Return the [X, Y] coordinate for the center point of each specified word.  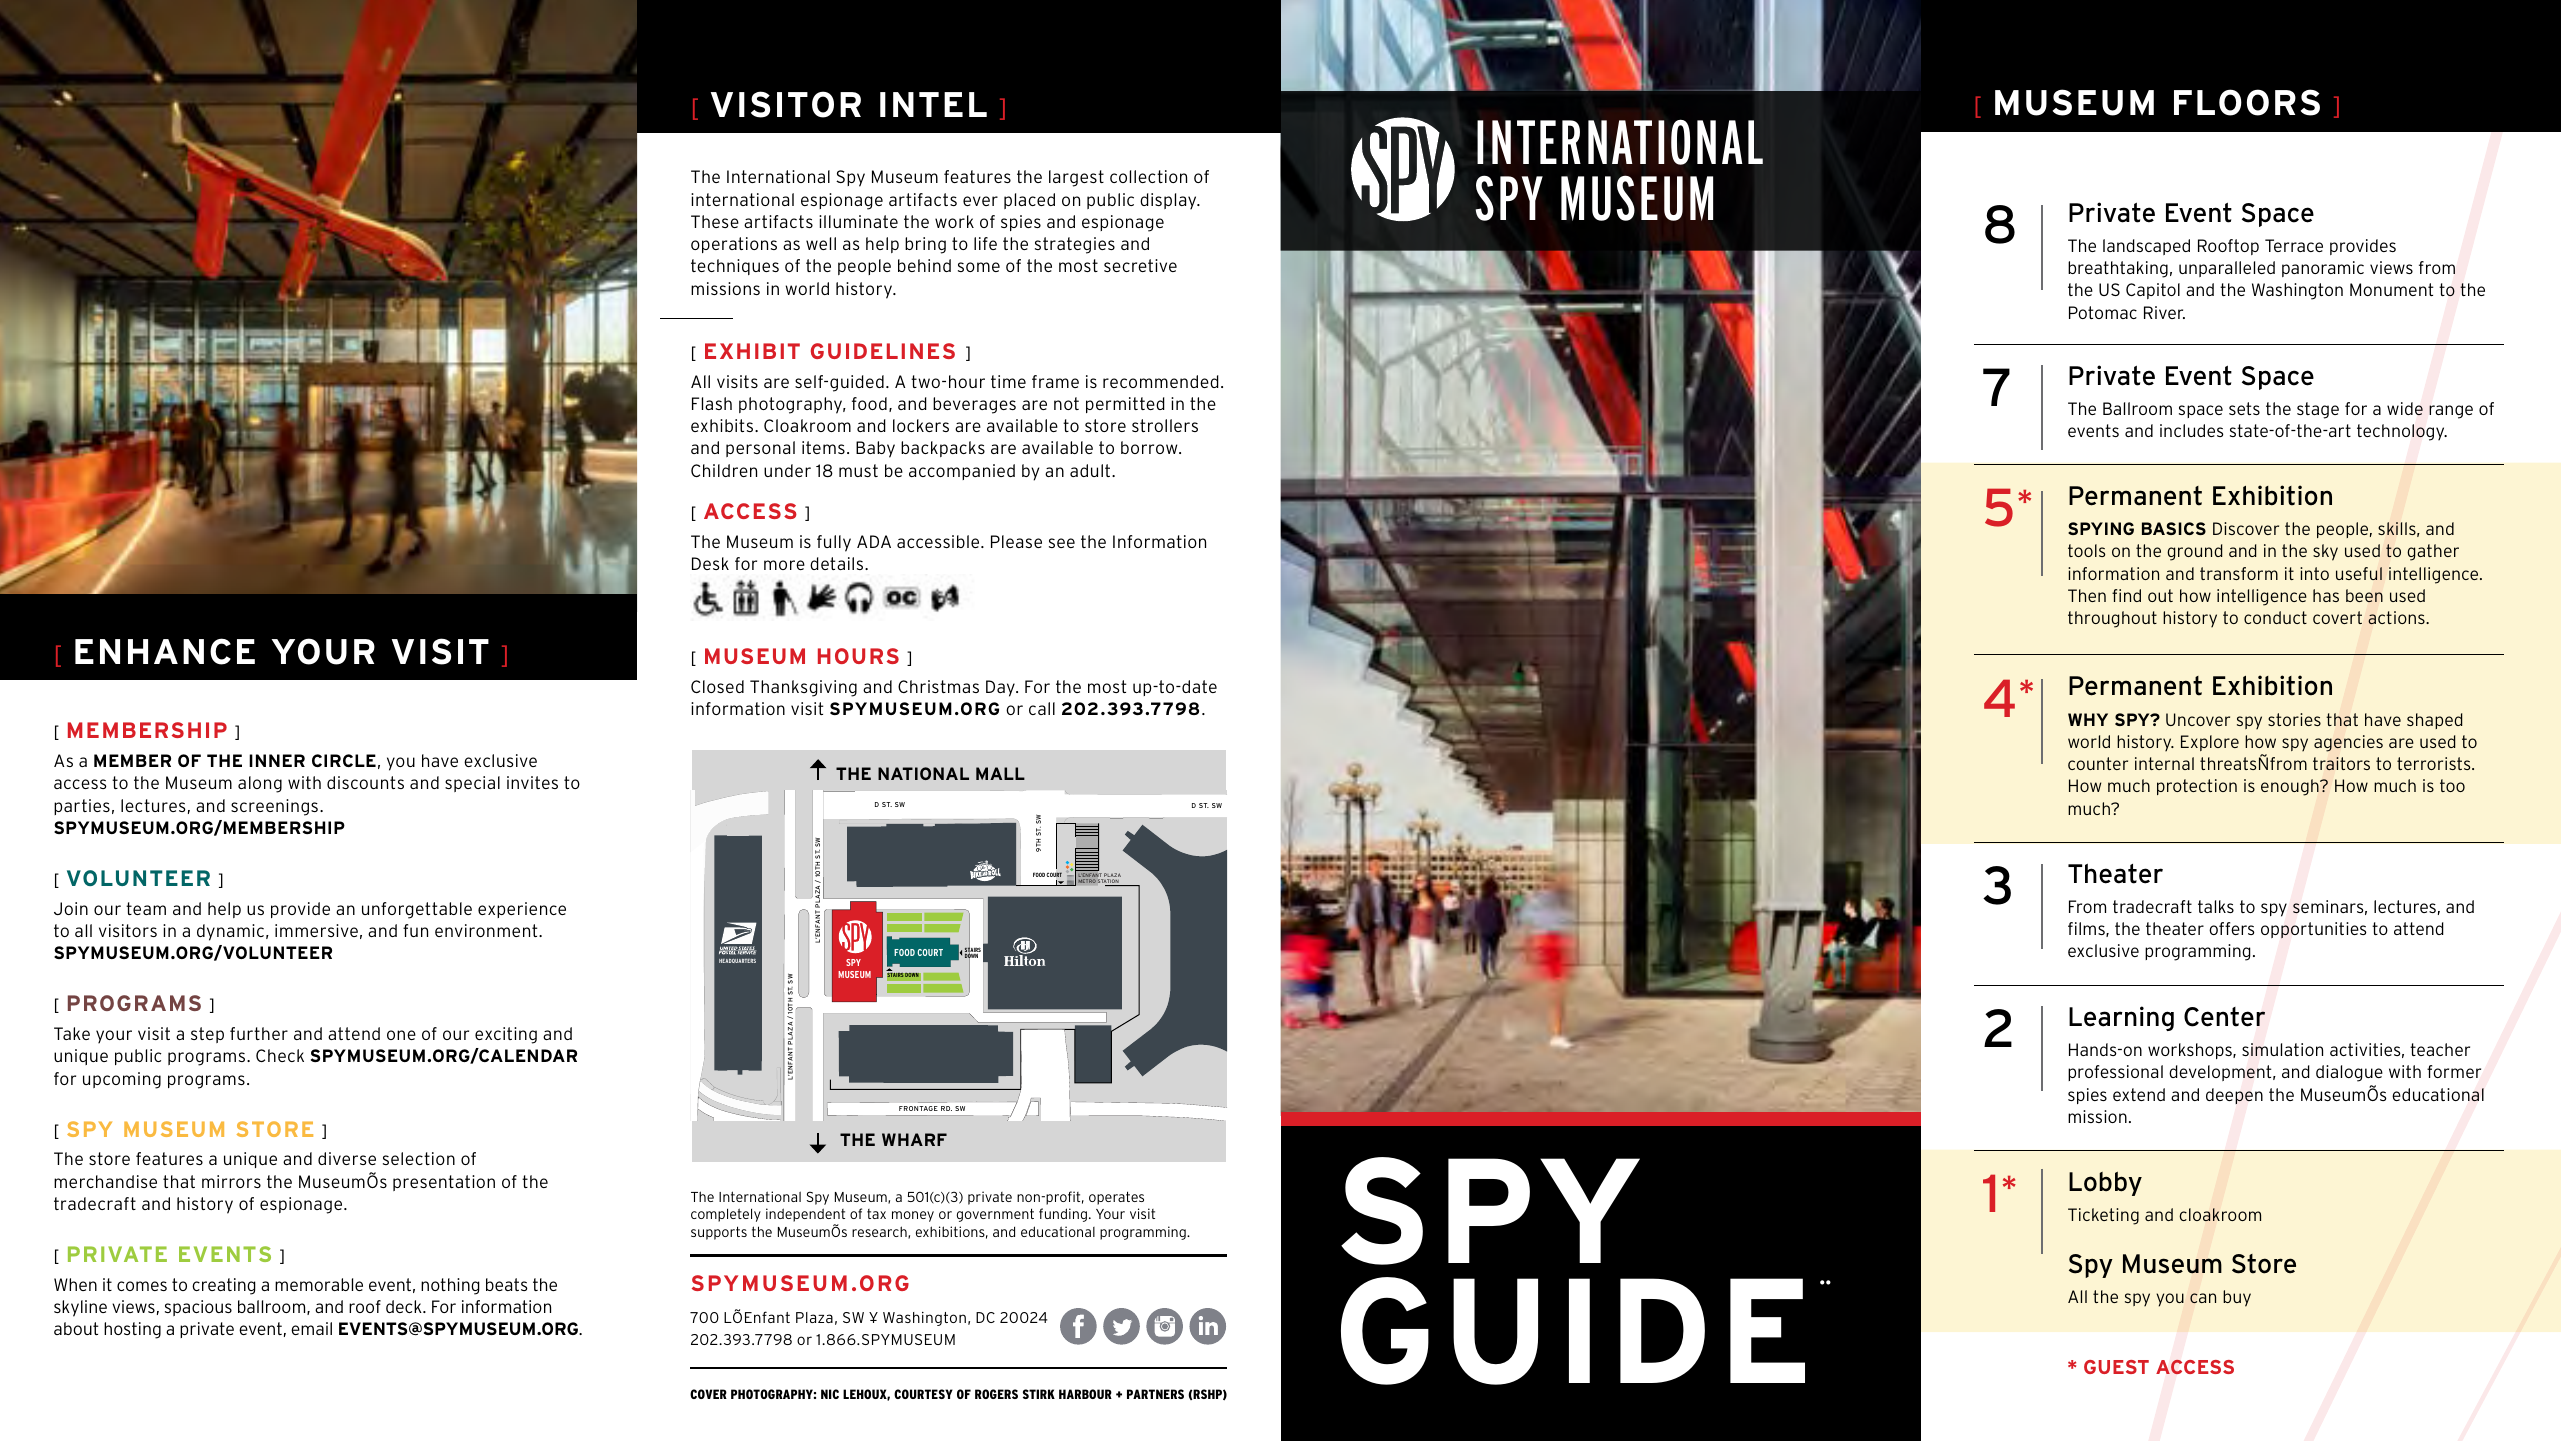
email [311, 1328]
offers [2232, 928]
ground [2194, 552]
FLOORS [2247, 102]
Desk [710, 563]
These [715, 221]
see [1062, 543]
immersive [316, 930]
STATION [1109, 882]
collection [1148, 176]
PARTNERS [1155, 1394]
